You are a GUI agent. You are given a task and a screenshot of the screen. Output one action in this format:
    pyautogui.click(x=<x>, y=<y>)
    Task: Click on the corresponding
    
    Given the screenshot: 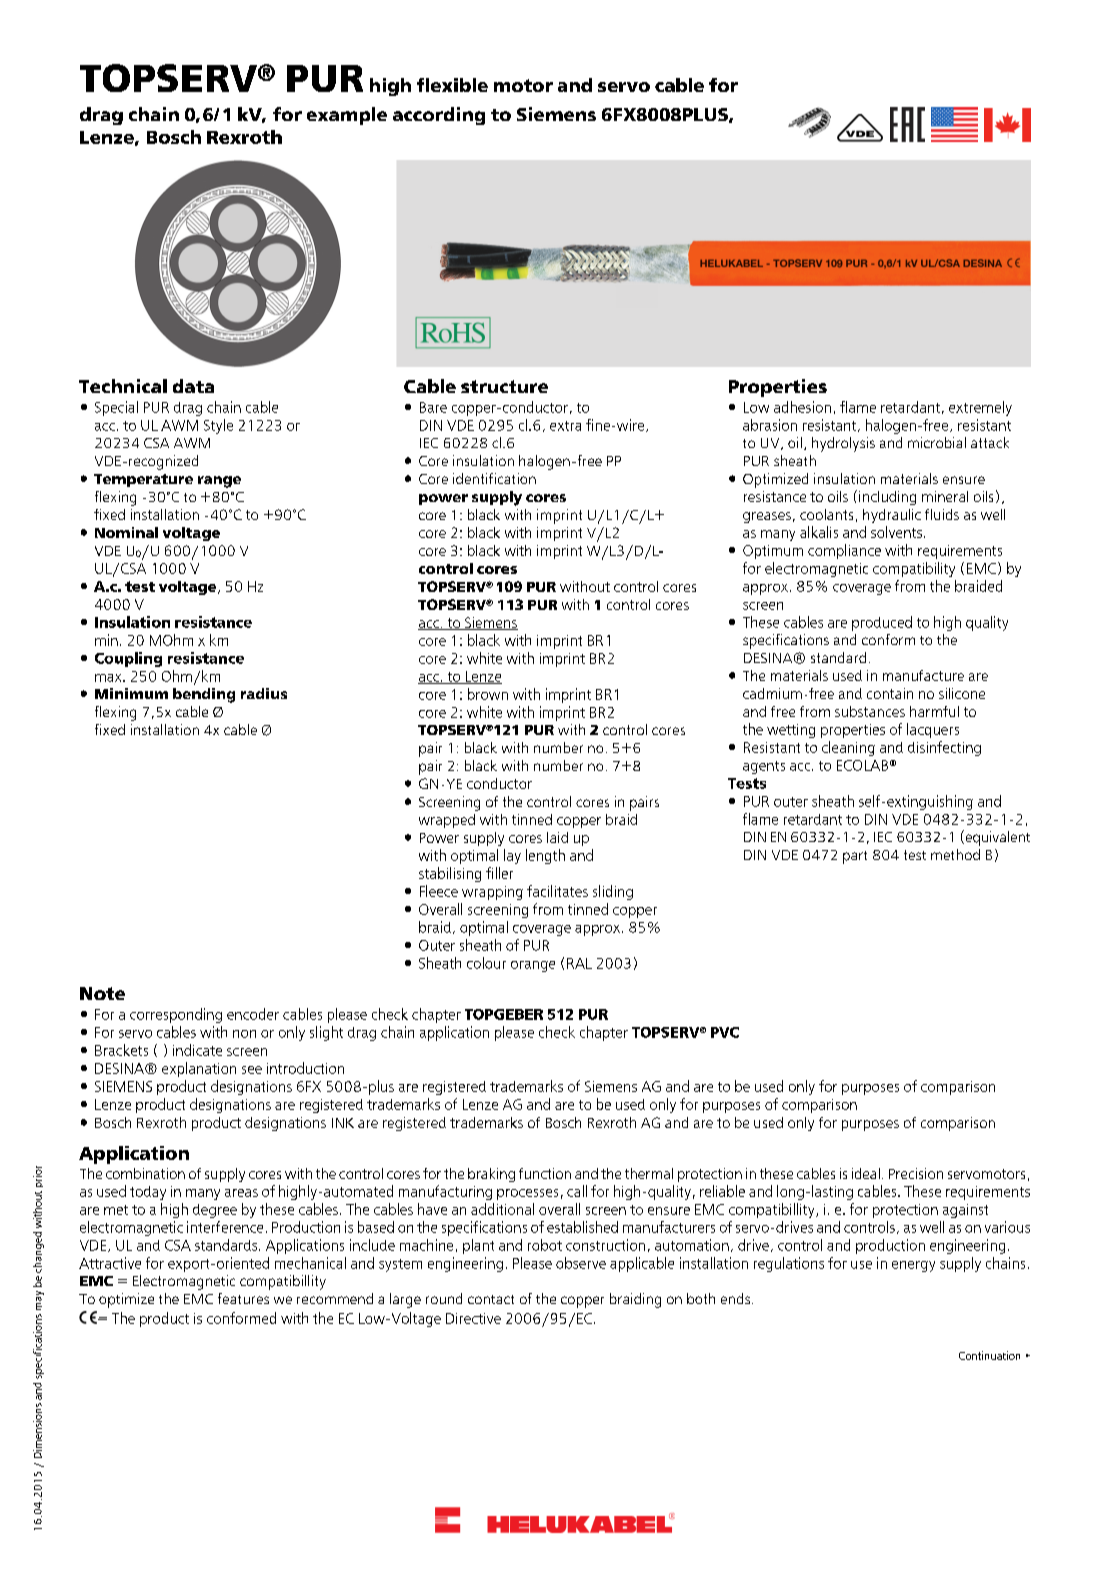 What is the action you would take?
    pyautogui.click(x=176, y=1015)
